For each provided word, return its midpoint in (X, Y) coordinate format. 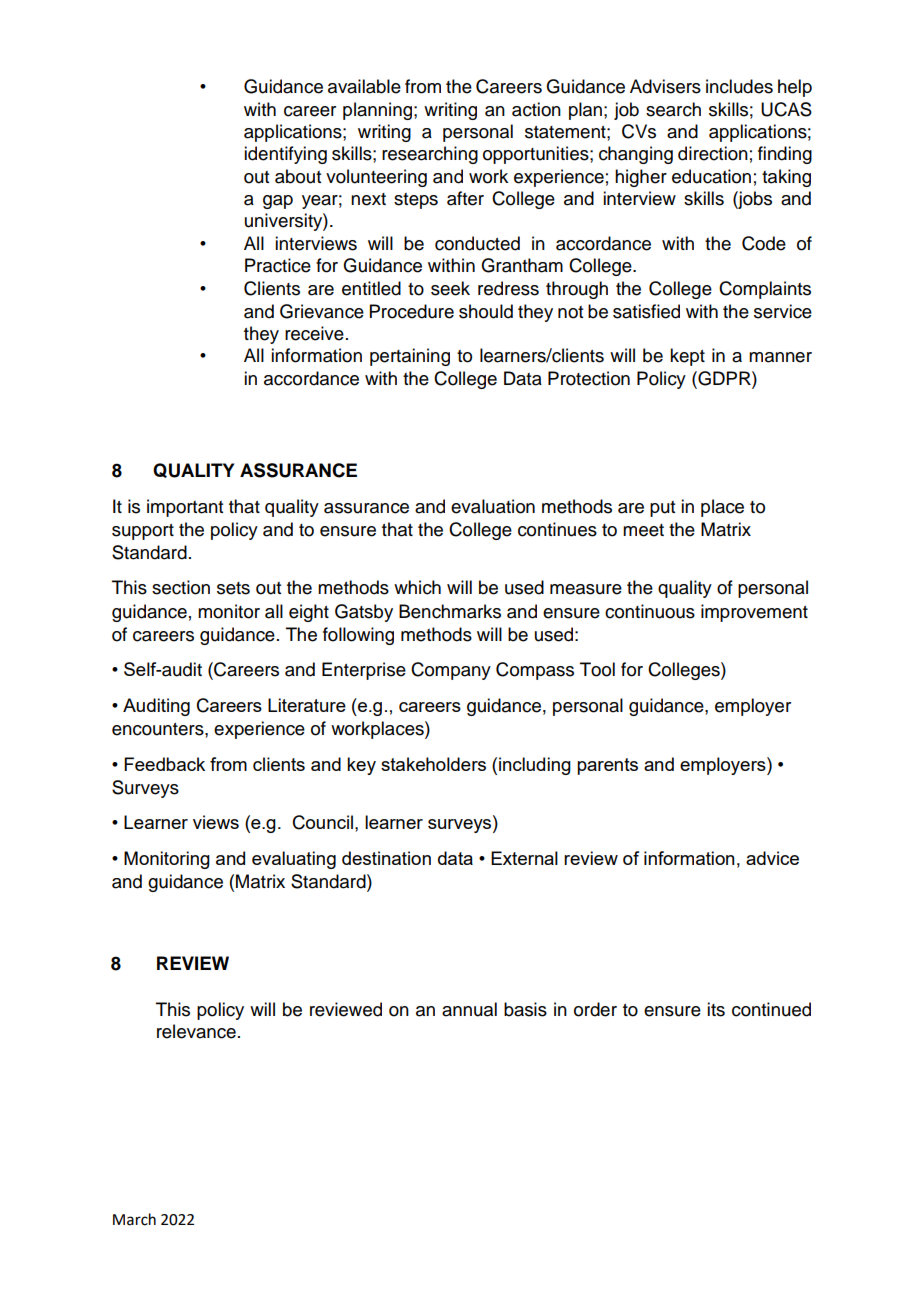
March (134, 1219)
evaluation (493, 506)
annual (469, 1009)
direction (713, 153)
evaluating (294, 860)
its (716, 1009)
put (662, 509)
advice (772, 858)
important (185, 508)
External (524, 858)
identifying (285, 155)
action (536, 109)
